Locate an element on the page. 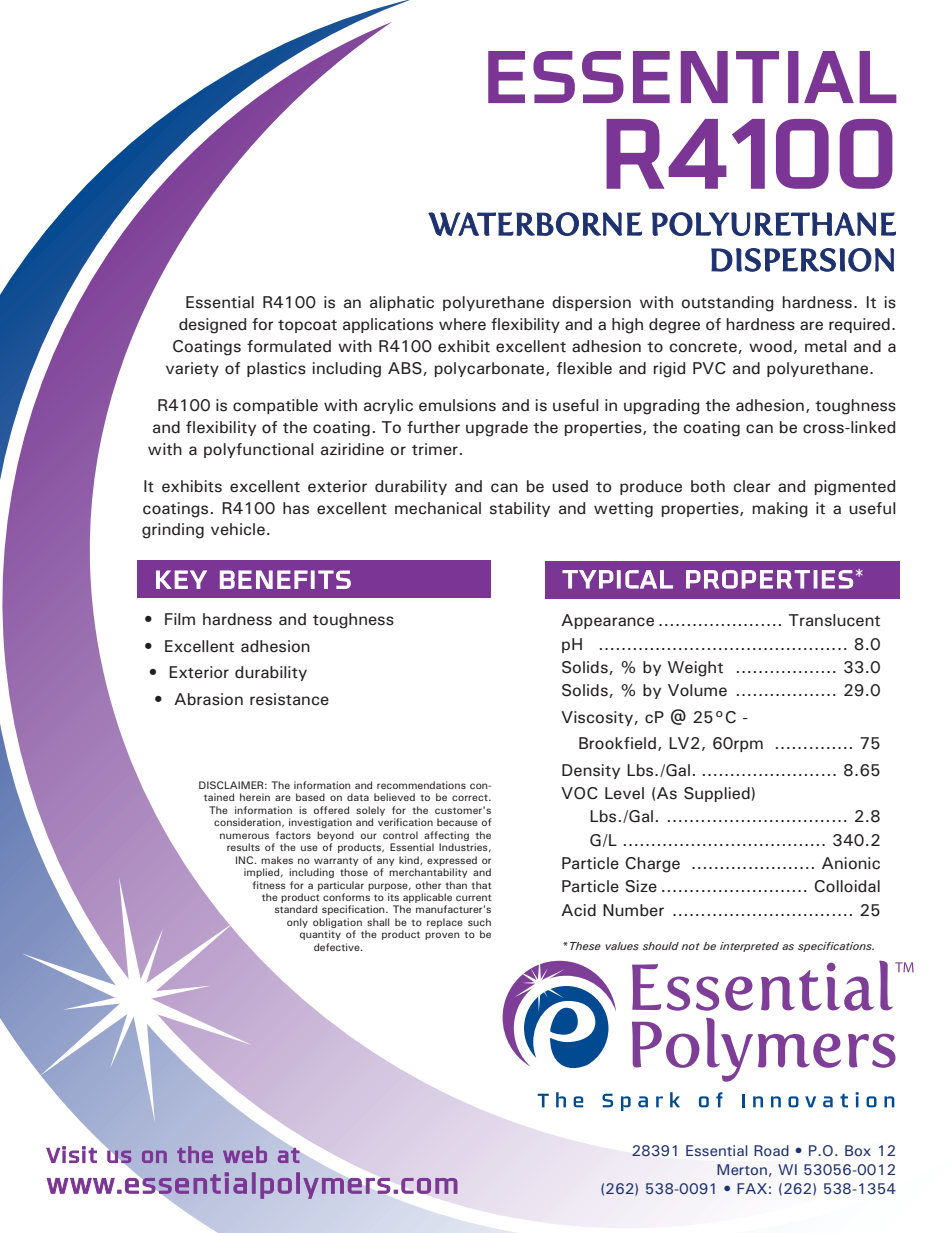 Image resolution: width=952 pixels, height=1233 pixels. designed is located at coordinates (212, 326).
